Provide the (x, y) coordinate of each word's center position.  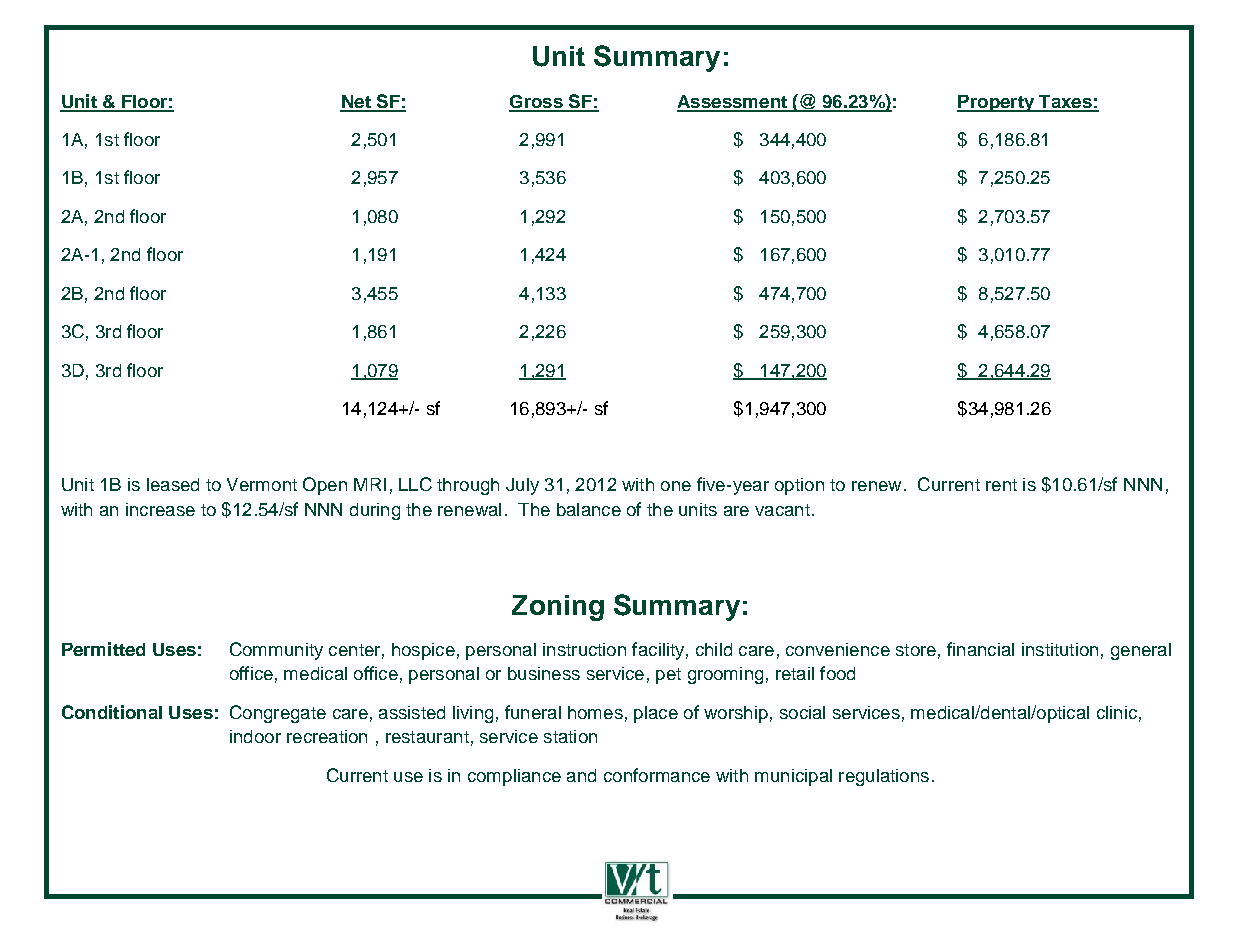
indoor (255, 736)
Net (356, 103)
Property (997, 103)
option (799, 486)
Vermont (262, 484)
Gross (537, 103)
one (676, 486)
